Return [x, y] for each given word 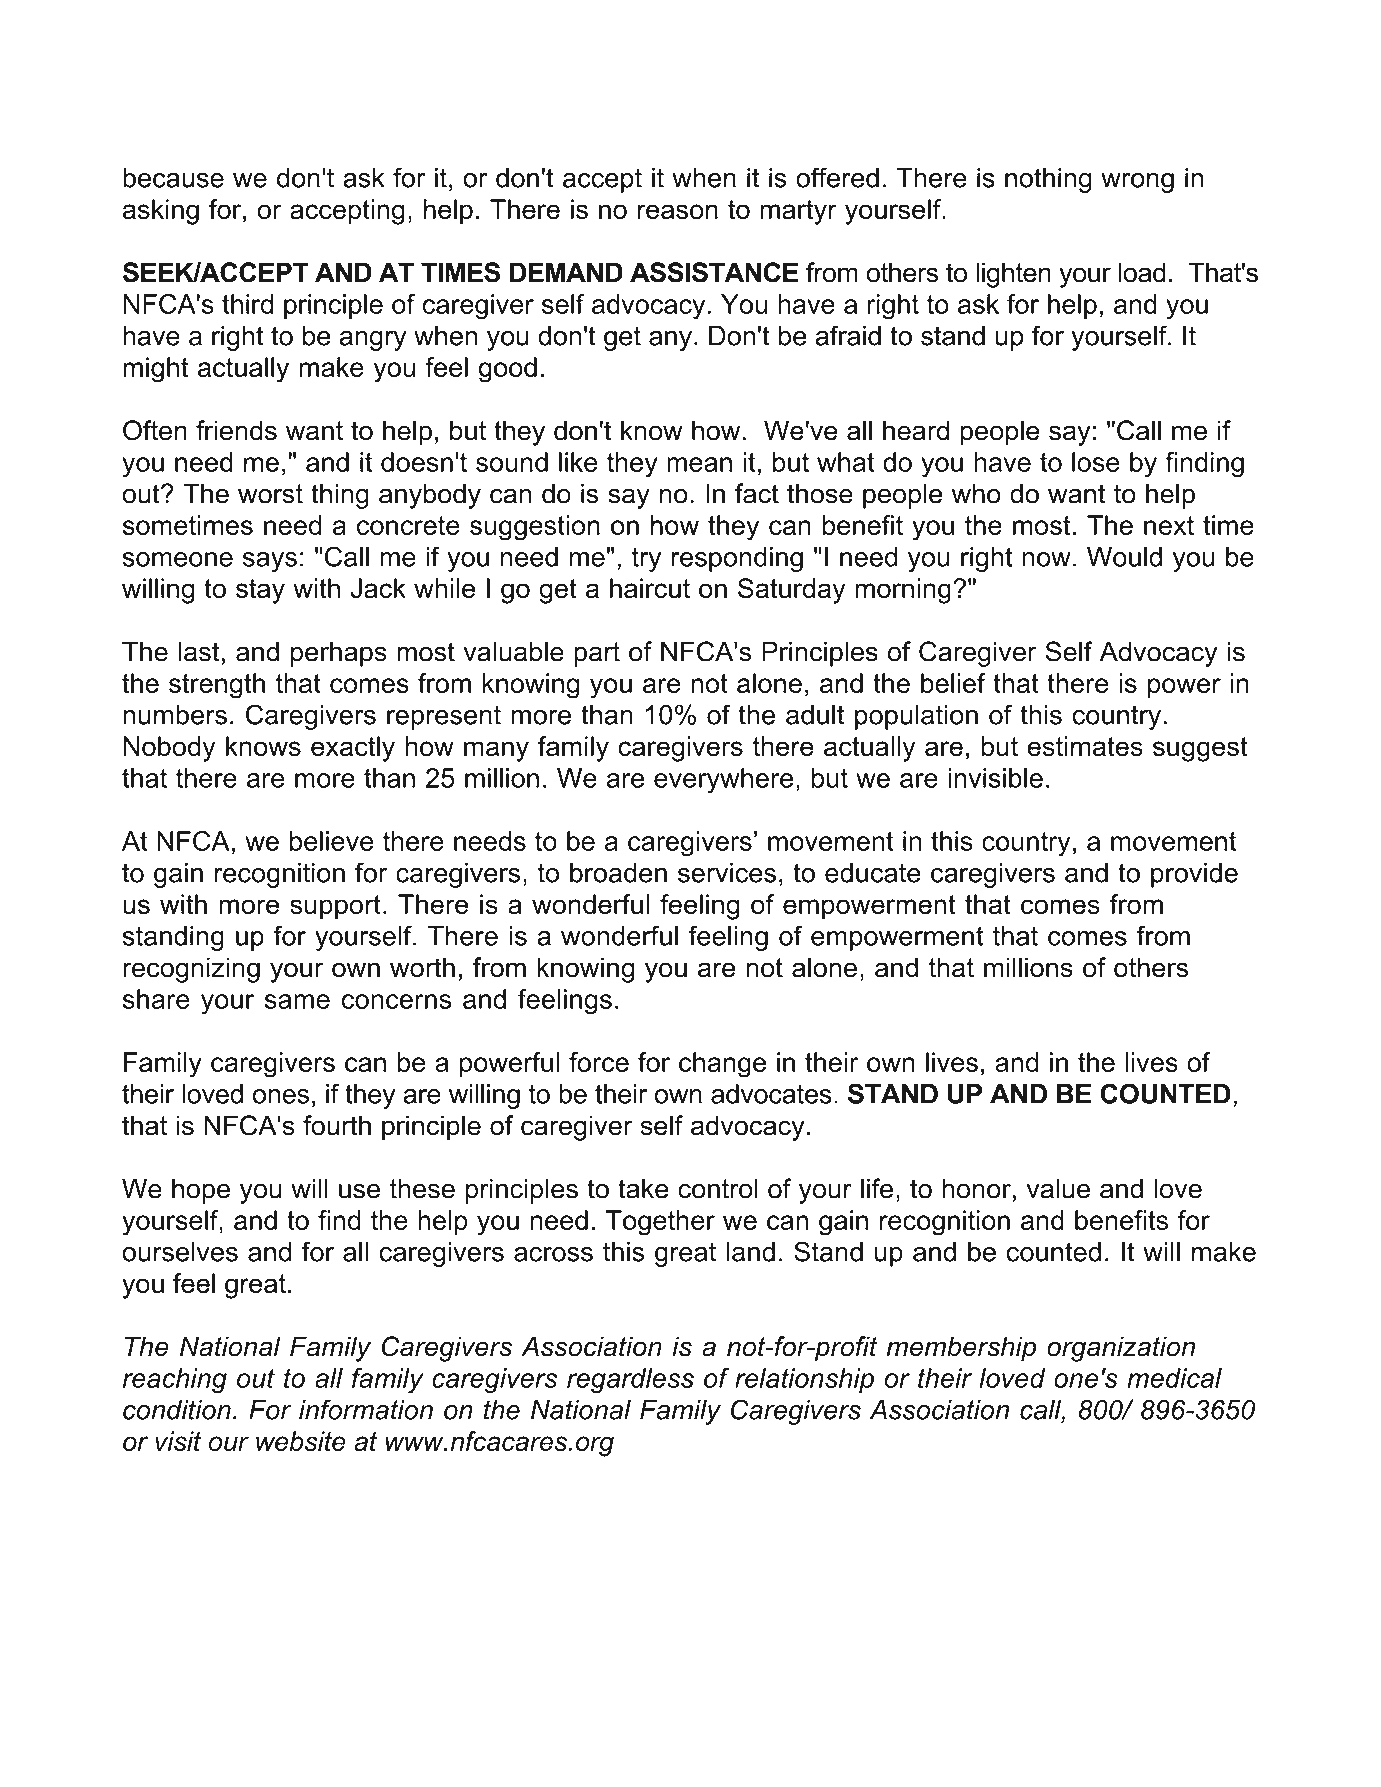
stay [260, 591]
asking [161, 212]
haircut [650, 588]
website [301, 1441]
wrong [1137, 183]
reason [678, 212]
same [297, 1001]
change [722, 1065]
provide [1194, 875]
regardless [630, 1381]
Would [1124, 557]
